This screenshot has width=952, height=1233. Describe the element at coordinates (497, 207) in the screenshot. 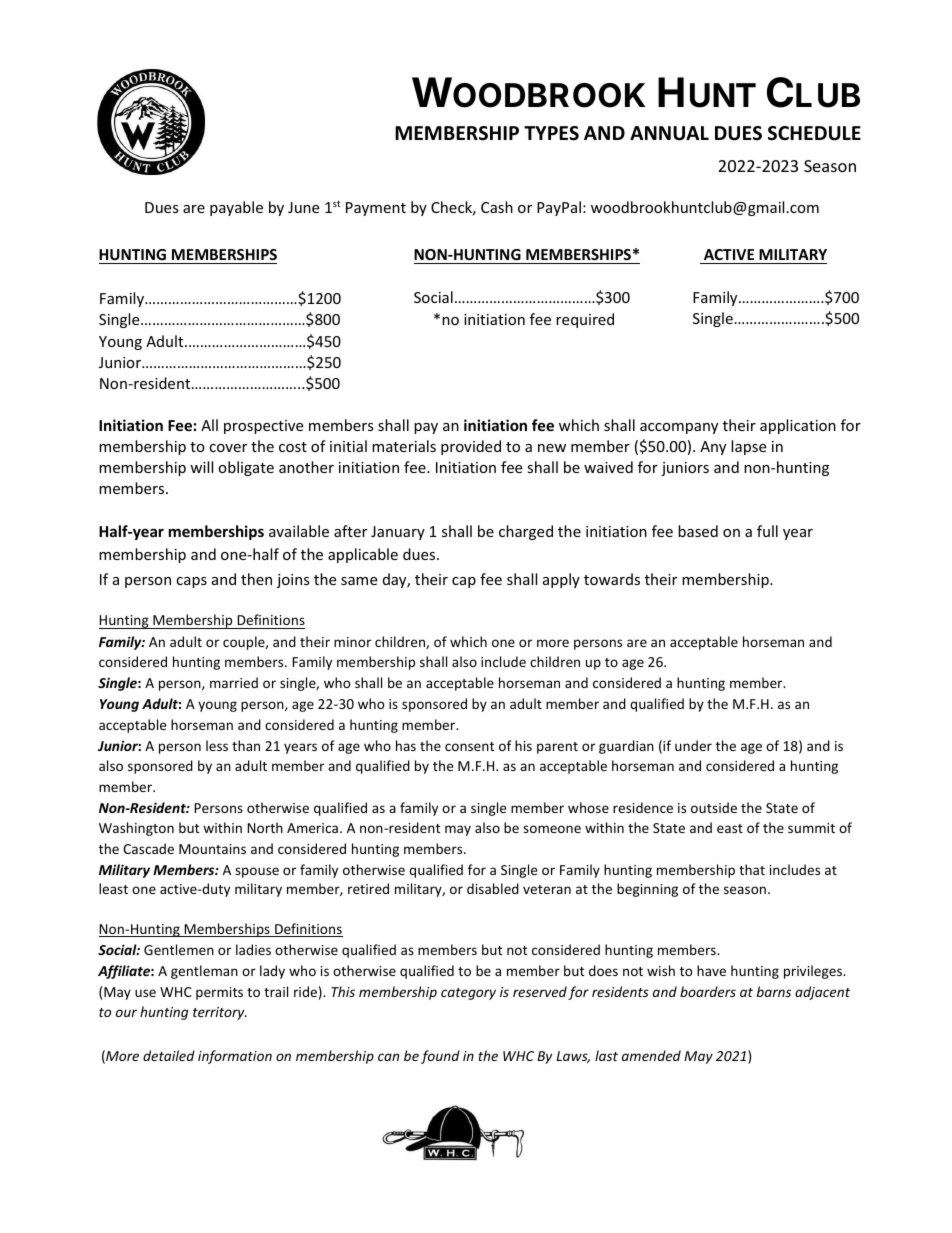

I see `Cash` at that location.
